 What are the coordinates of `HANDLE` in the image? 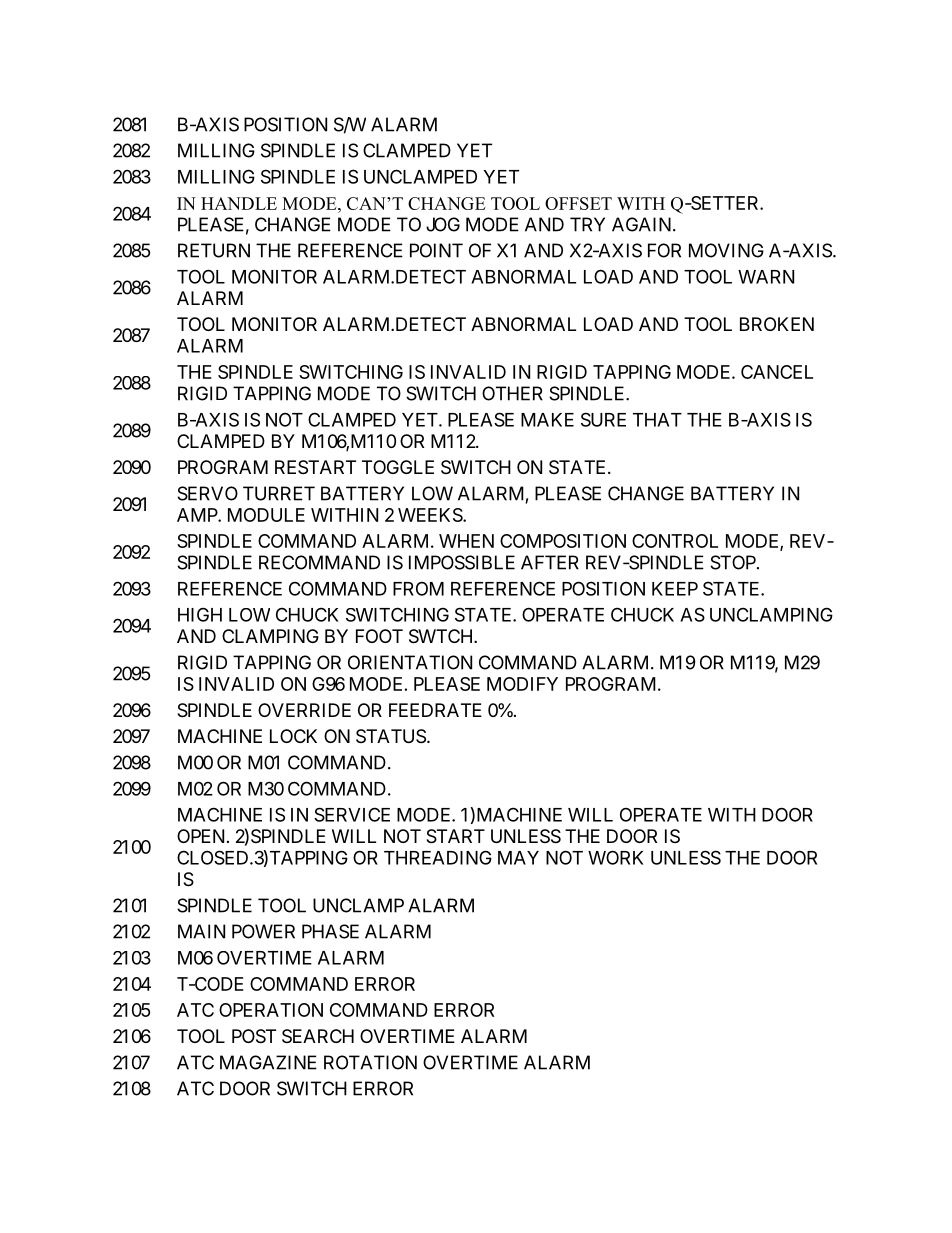 It's located at (239, 203).
